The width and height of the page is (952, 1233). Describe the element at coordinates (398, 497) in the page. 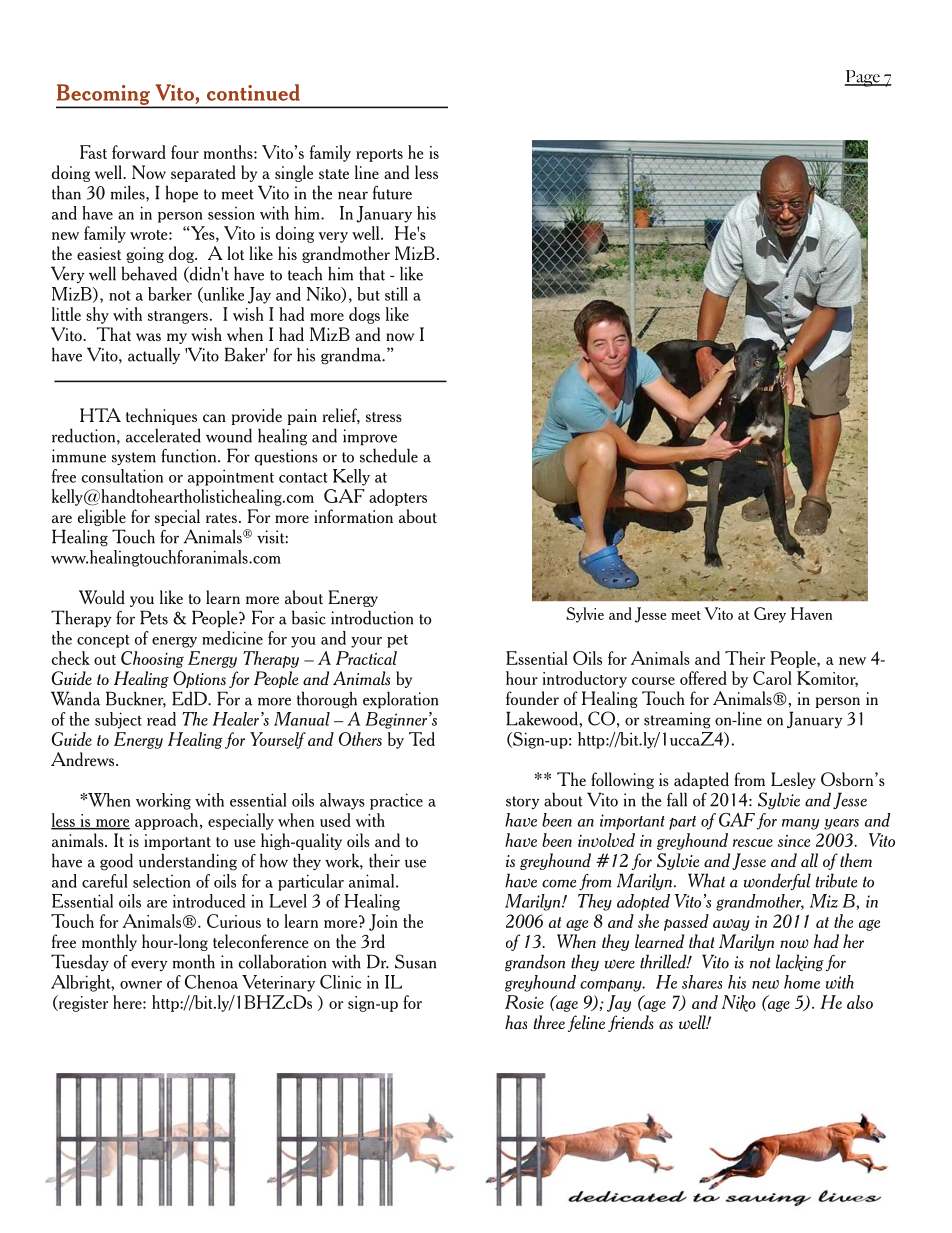

I see `adopters` at that location.
